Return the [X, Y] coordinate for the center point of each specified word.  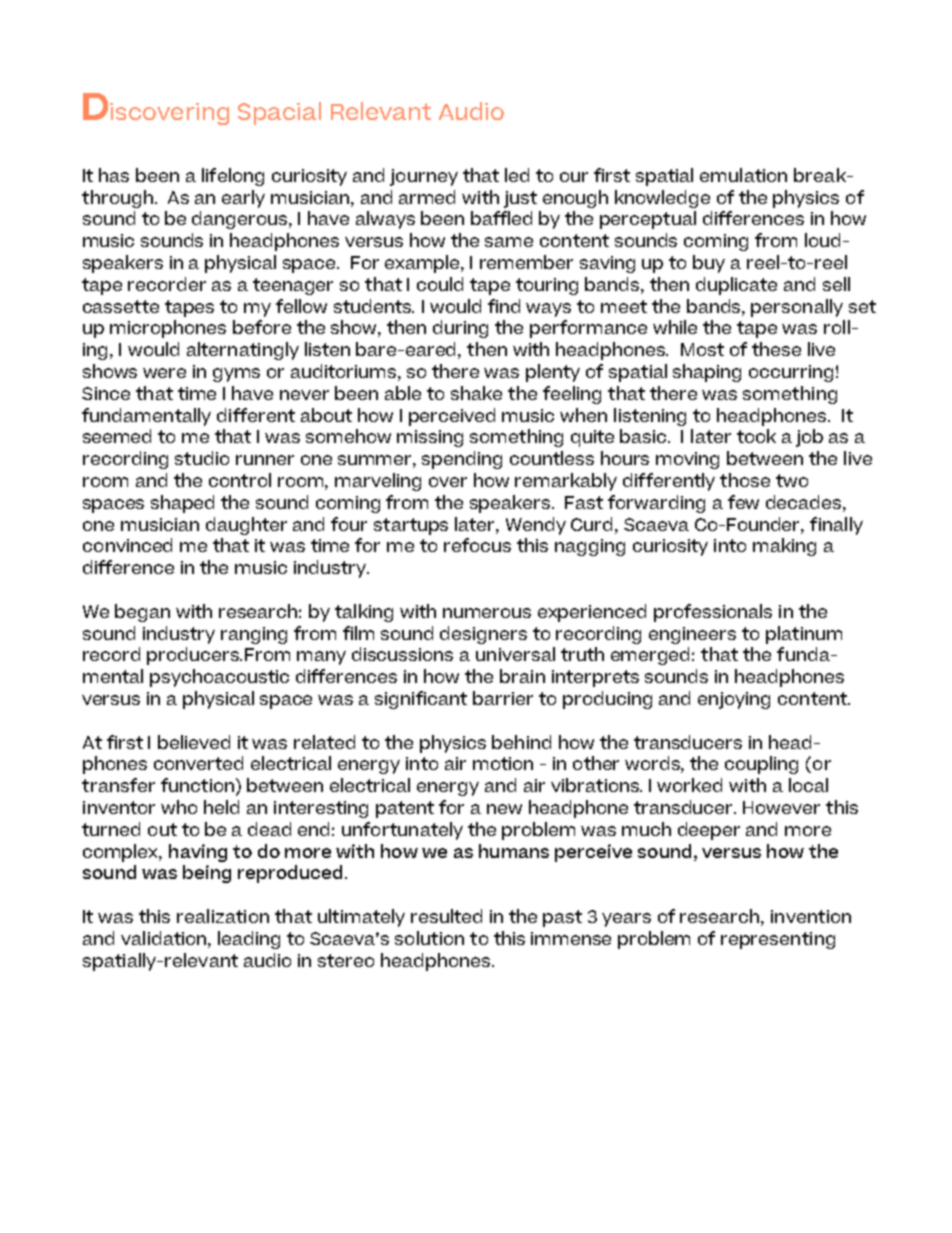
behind [521, 742]
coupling [761, 765]
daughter [246, 526]
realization [223, 916]
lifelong [233, 177]
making [784, 547]
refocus [477, 545]
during [460, 329]
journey [424, 177]
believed [194, 742]
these [776, 349]
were [164, 373]
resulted [446, 916]
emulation [743, 175]
